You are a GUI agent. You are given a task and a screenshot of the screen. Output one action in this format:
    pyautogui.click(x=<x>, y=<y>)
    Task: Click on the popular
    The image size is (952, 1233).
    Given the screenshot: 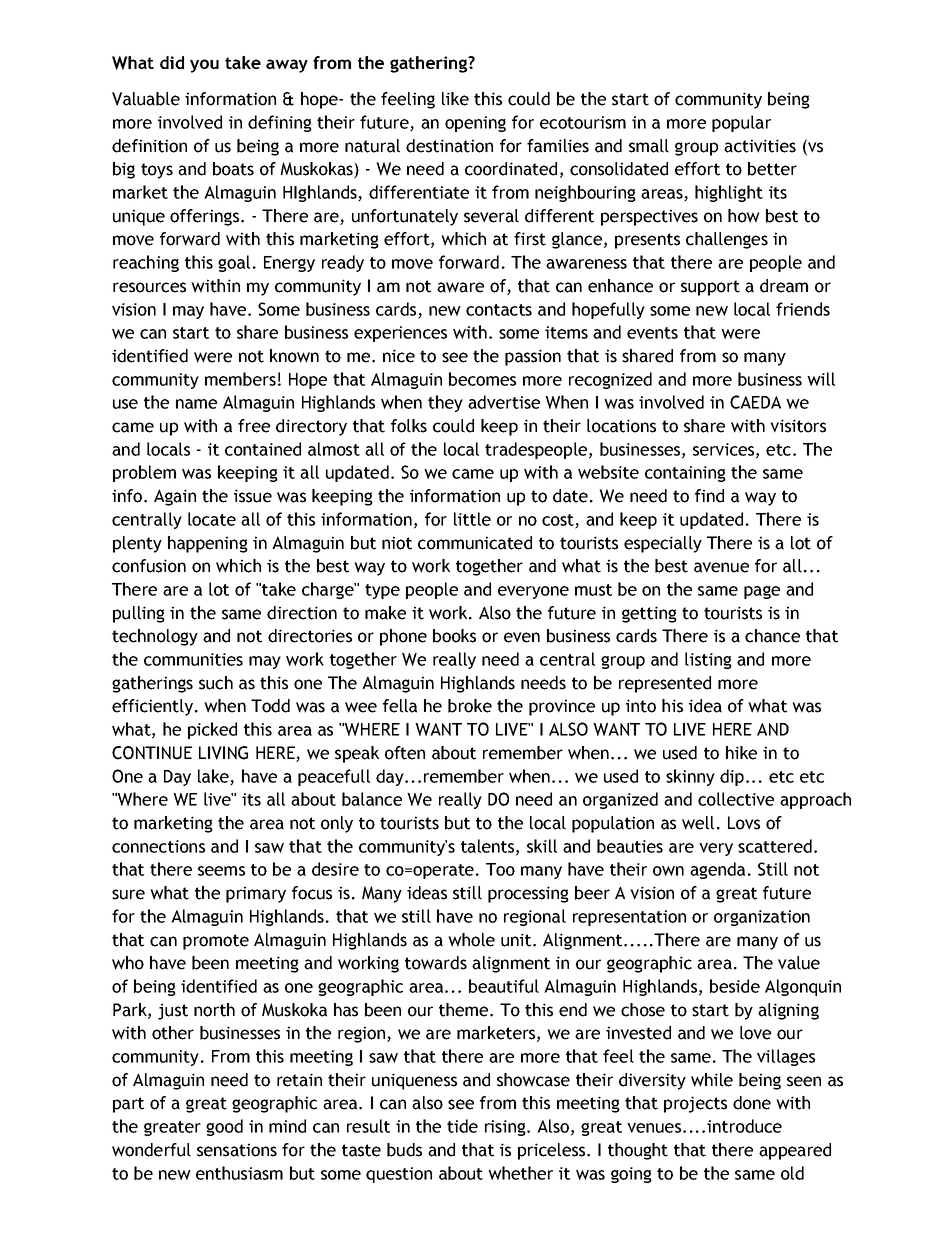 What is the action you would take?
    pyautogui.click(x=741, y=123)
